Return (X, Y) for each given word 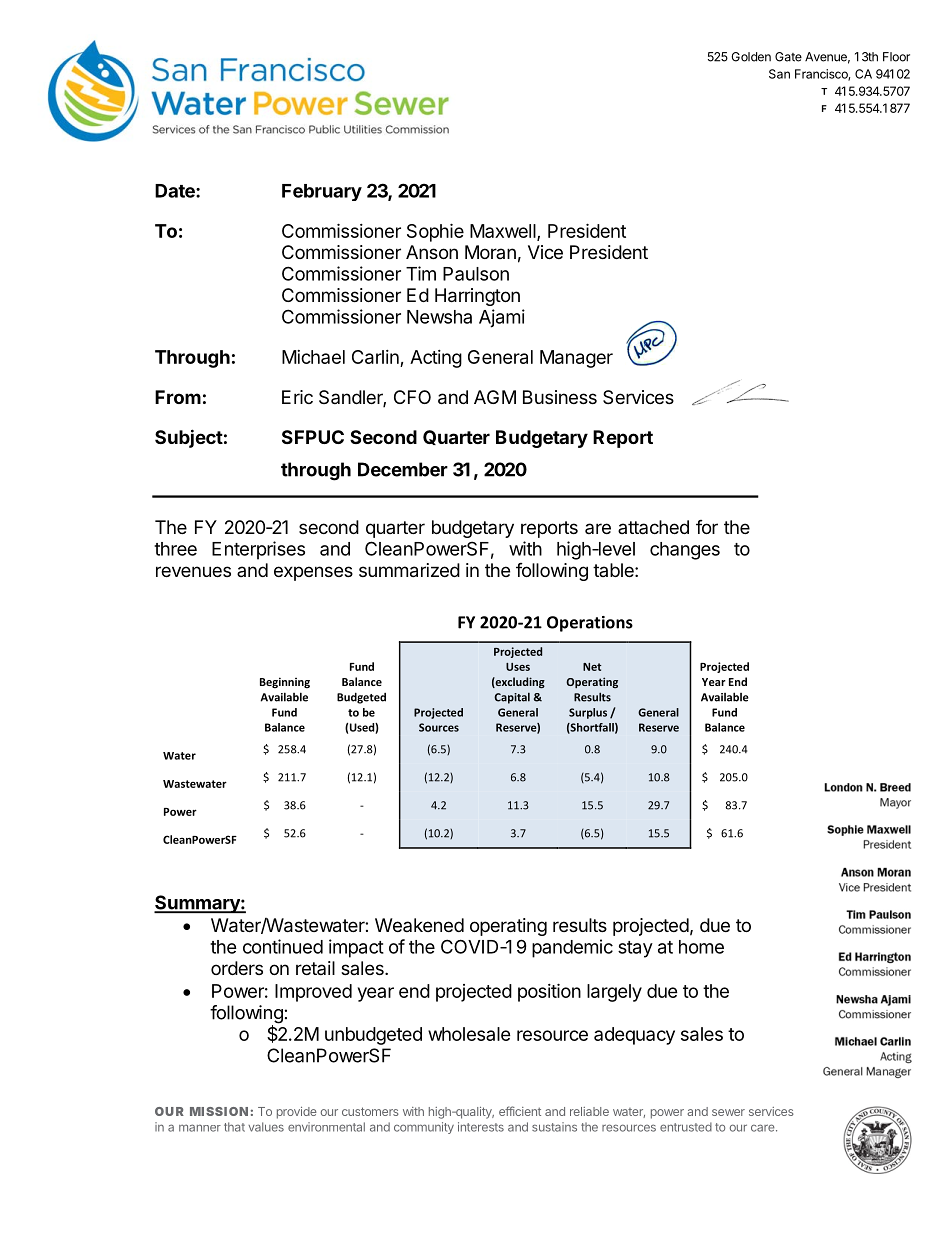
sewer (728, 1112)
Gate (788, 57)
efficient (520, 1111)
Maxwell (504, 232)
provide (297, 1113)
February (322, 192)
